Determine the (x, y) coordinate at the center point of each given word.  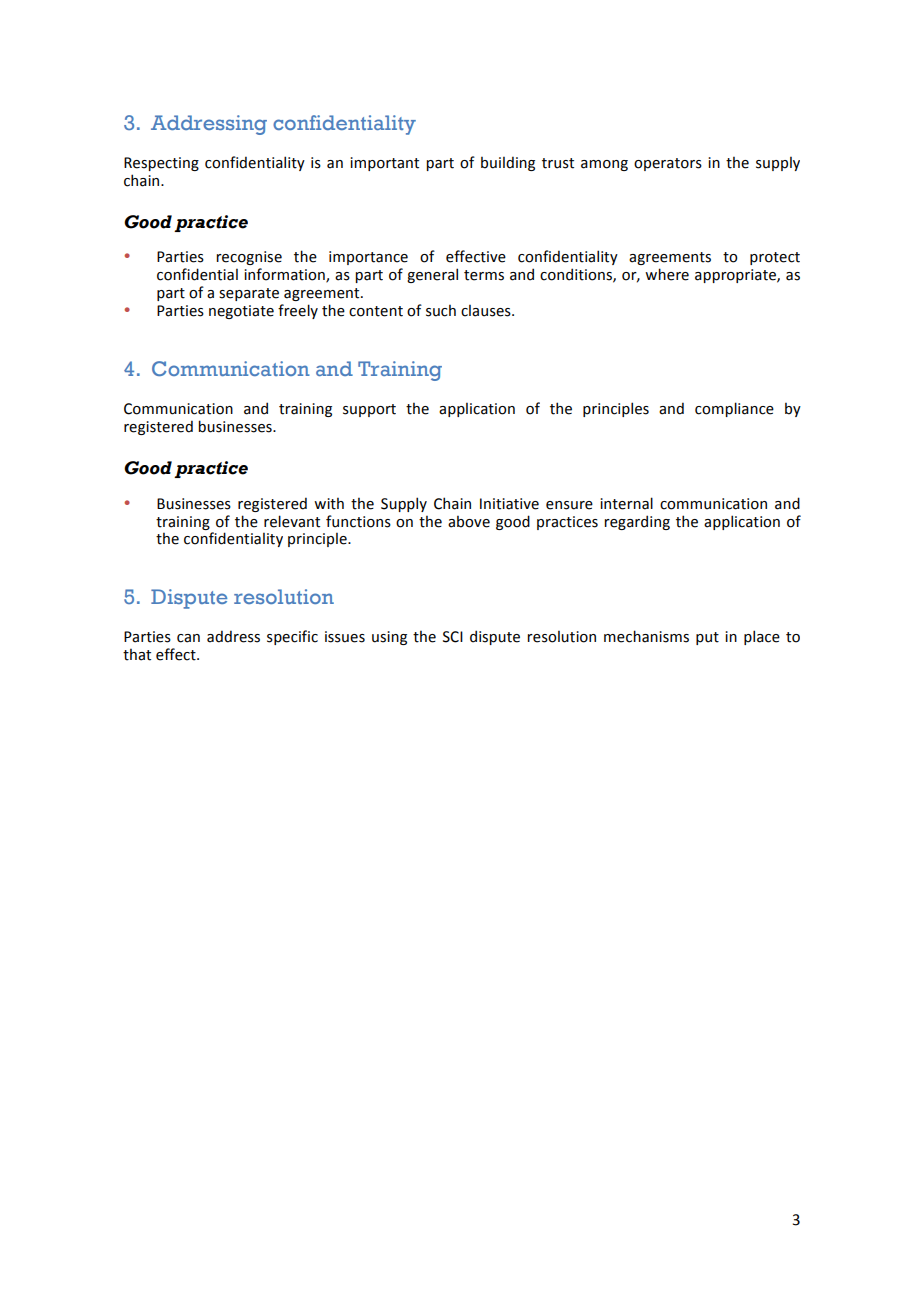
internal (626, 503)
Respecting (161, 164)
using (389, 638)
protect (775, 258)
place (762, 637)
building (508, 163)
